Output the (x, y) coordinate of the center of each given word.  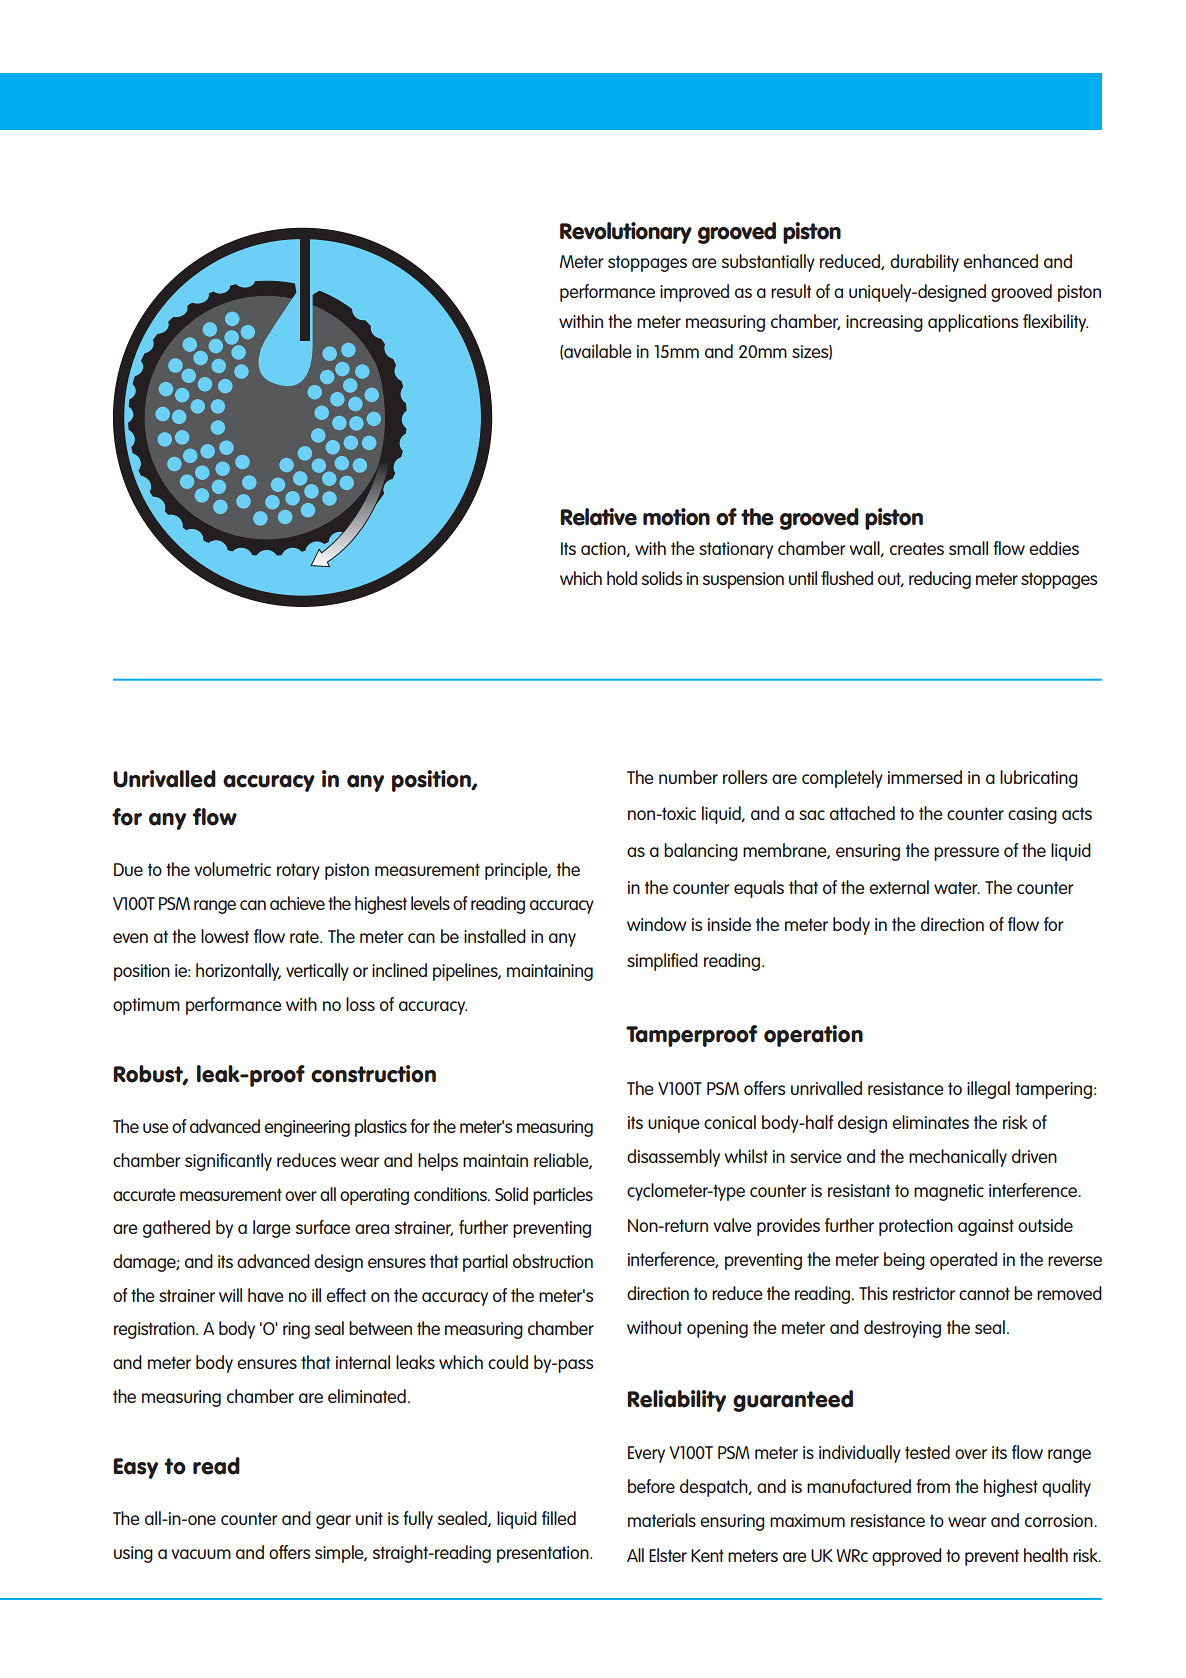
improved (694, 293)
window (657, 924)
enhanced (1000, 261)
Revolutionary (626, 233)
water (957, 887)
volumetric (232, 869)
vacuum (201, 1554)
